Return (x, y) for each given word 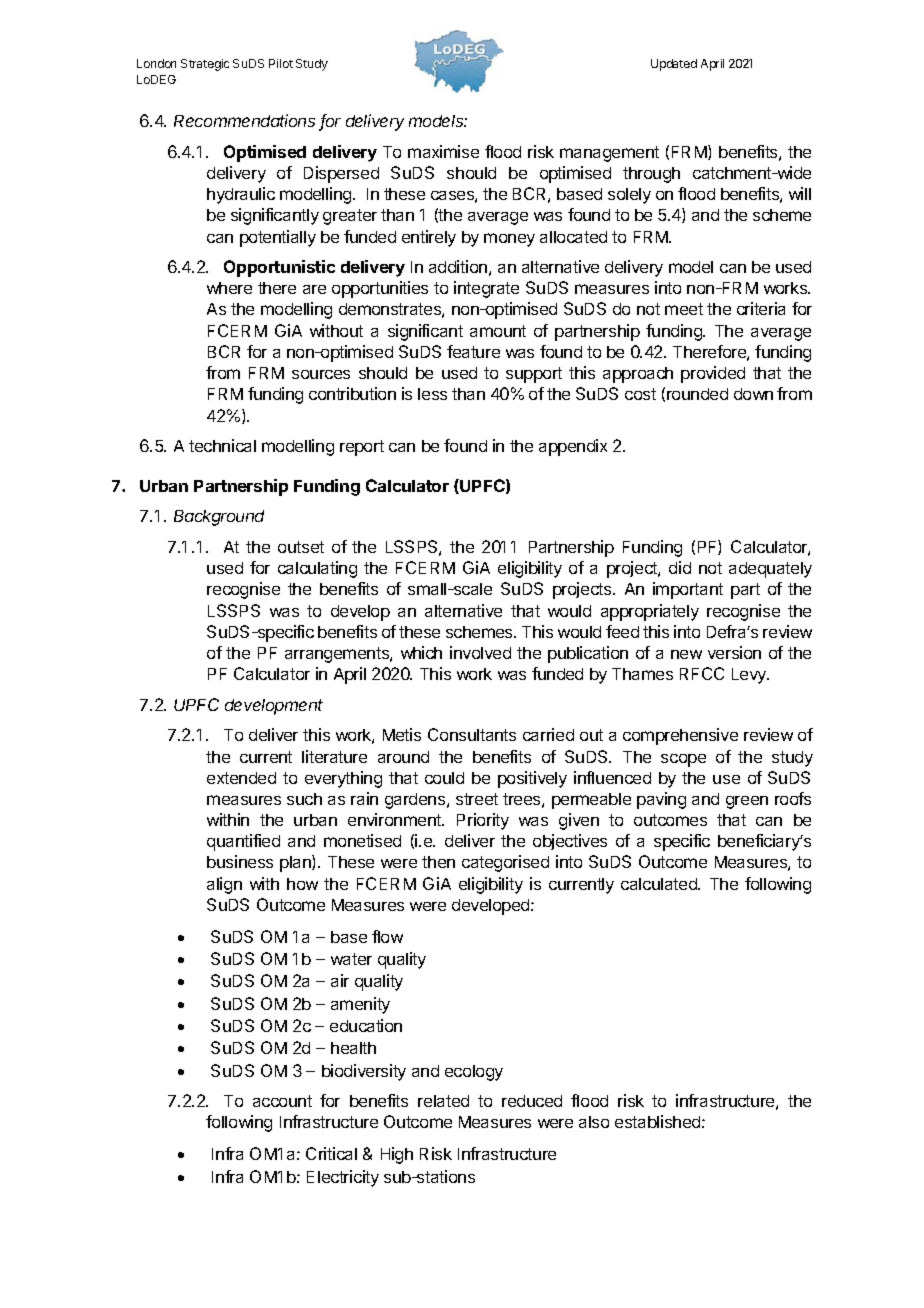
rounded (697, 394)
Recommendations (244, 120)
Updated (674, 65)
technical (222, 445)
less (432, 394)
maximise (443, 151)
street (477, 799)
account (282, 1101)
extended (241, 778)
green (747, 802)
